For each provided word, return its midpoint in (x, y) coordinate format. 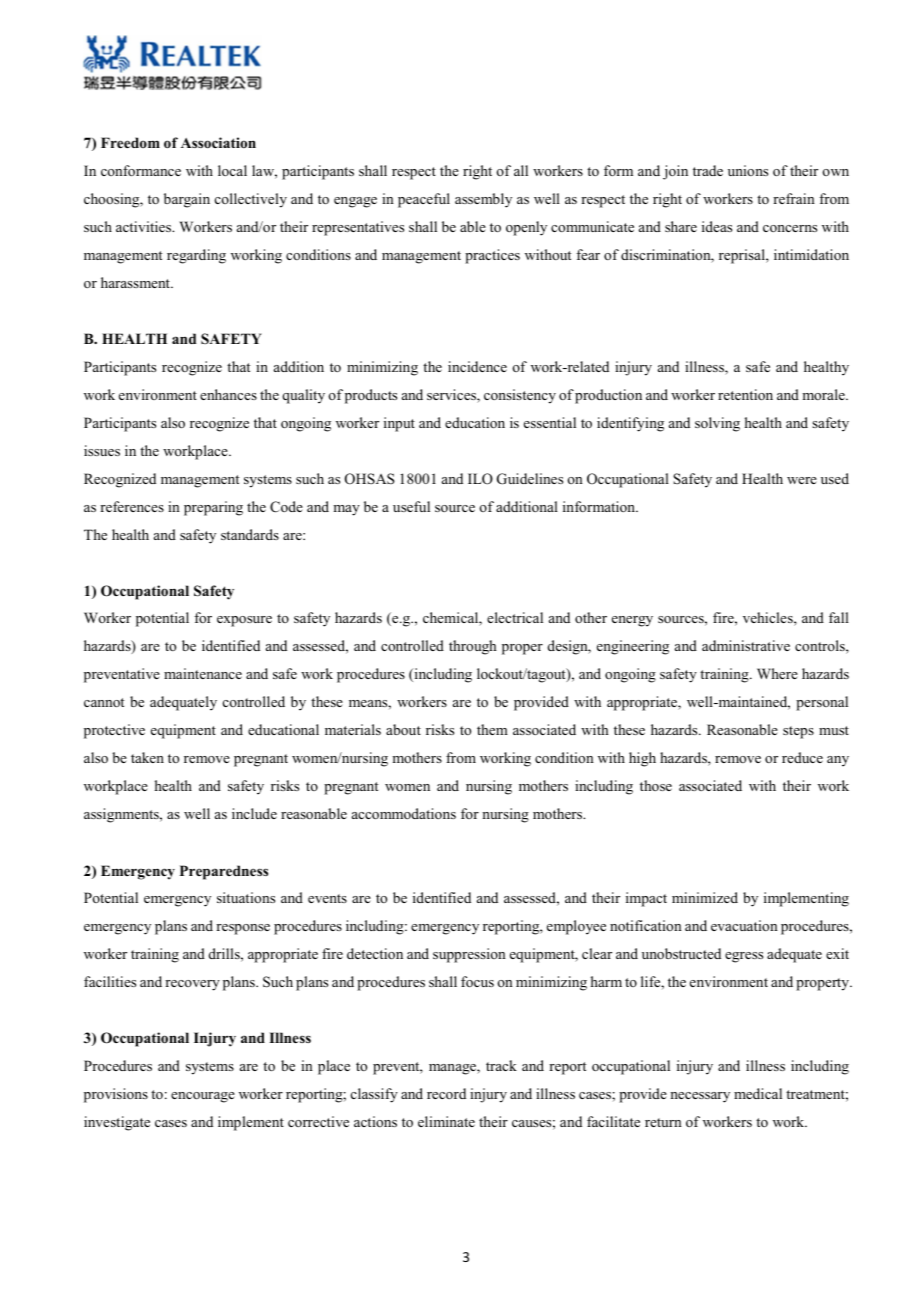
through (473, 647)
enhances (228, 394)
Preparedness (224, 872)
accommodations (404, 813)
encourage (203, 1097)
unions (748, 170)
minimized (705, 897)
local (232, 170)
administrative (746, 645)
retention (745, 394)
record (446, 1093)
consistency (520, 396)
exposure (244, 621)
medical (758, 1093)
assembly (483, 200)
